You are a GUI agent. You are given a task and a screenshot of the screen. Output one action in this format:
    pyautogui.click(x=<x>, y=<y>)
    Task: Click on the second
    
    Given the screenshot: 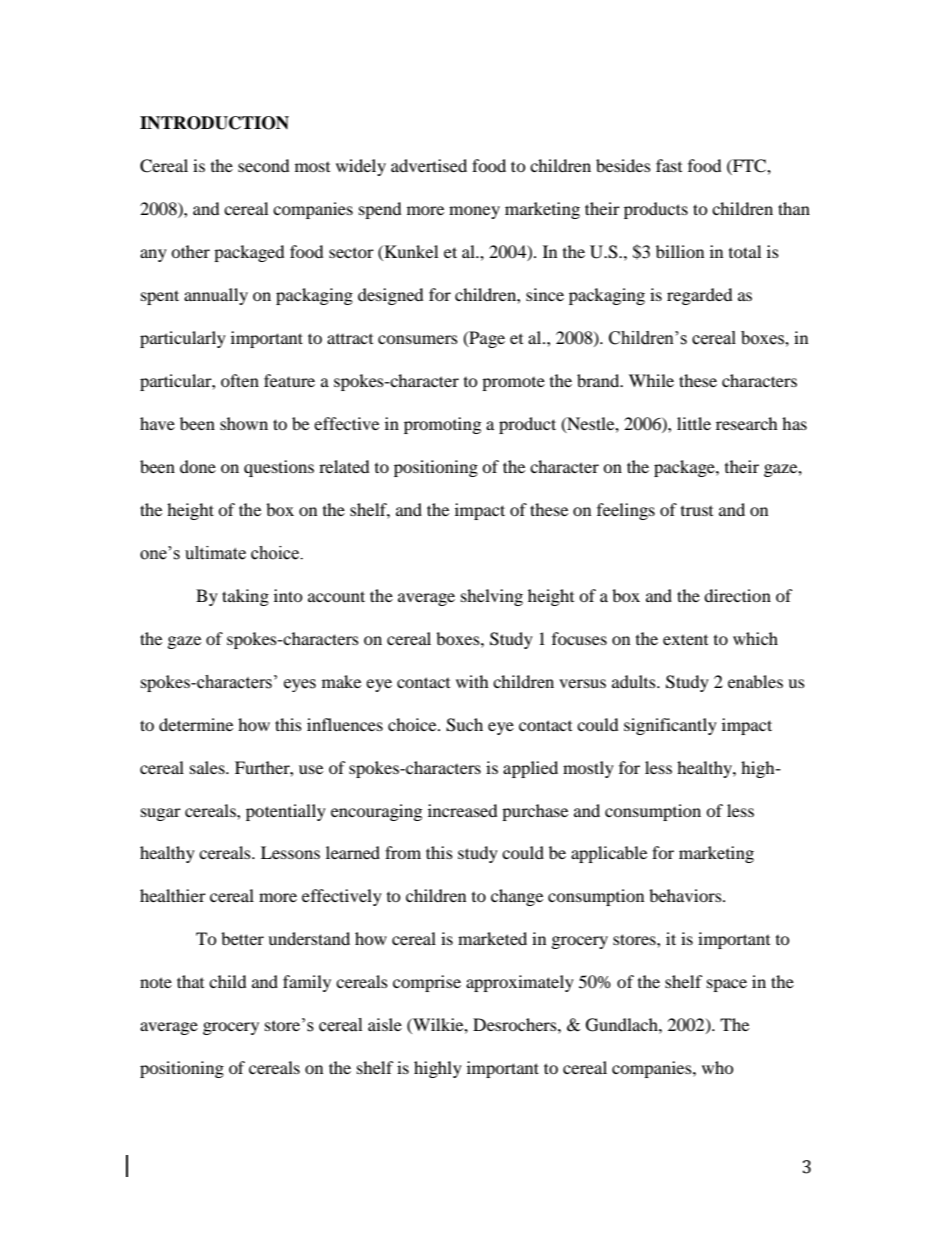 What is the action you would take?
    pyautogui.click(x=264, y=165)
